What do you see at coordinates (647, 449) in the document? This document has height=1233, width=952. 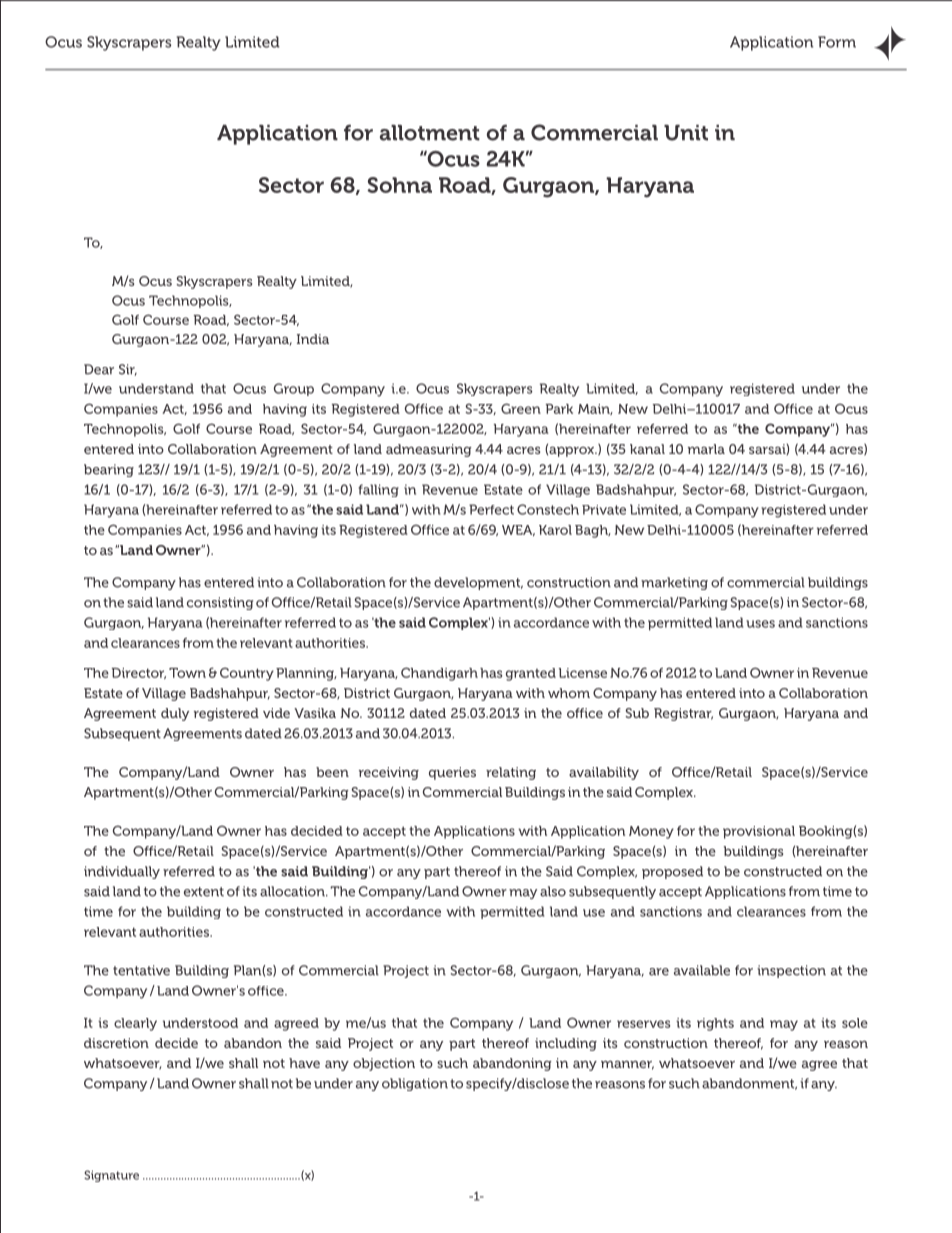 I see `kanal` at bounding box center [647, 449].
